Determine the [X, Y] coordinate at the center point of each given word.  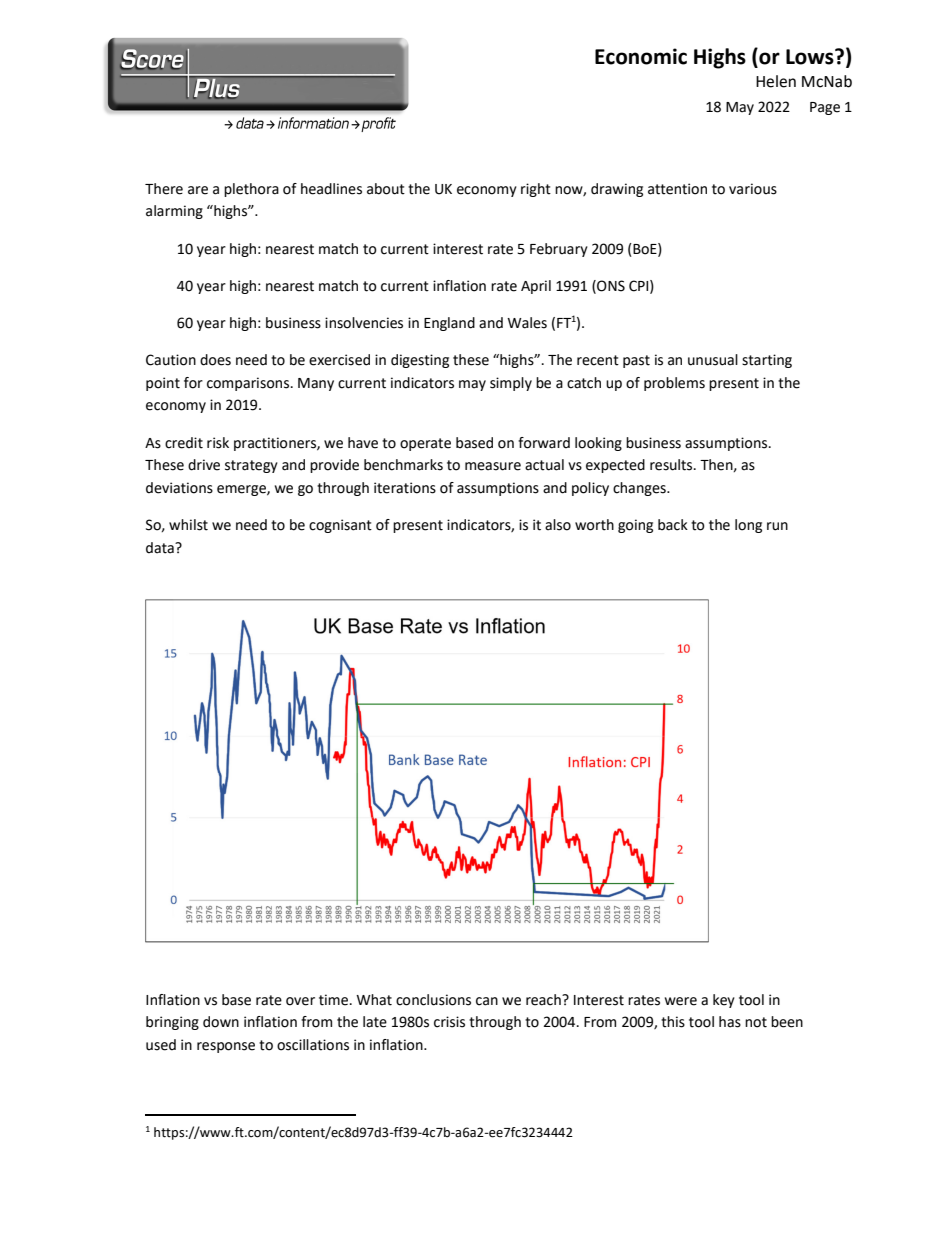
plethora [251, 190]
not [756, 1022]
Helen [776, 81]
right [536, 190]
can [487, 1001]
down [221, 1022]
